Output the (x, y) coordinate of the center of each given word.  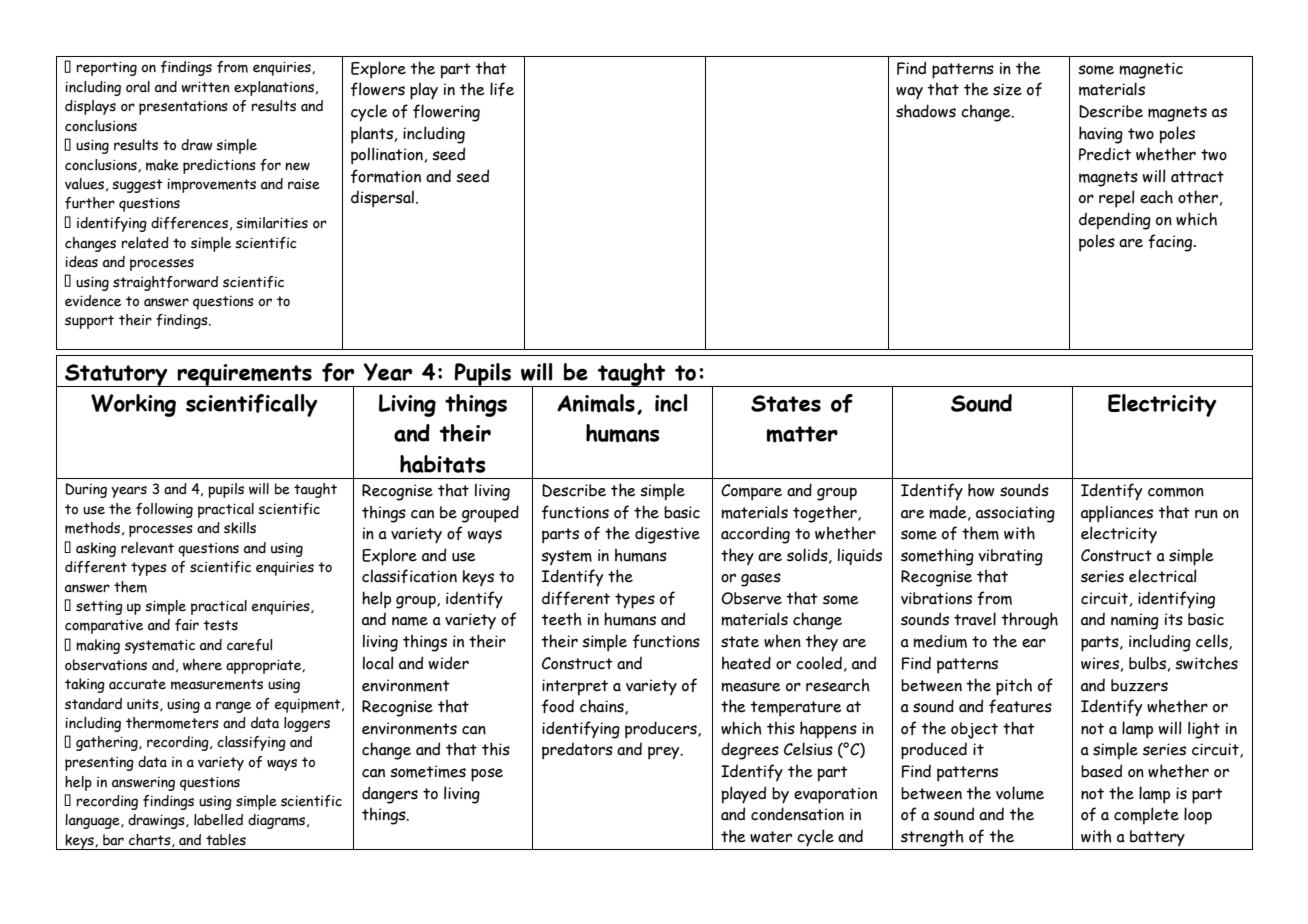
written (205, 87)
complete (1146, 816)
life (502, 89)
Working (133, 405)
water (771, 837)
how (981, 490)
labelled (218, 820)
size (1007, 89)
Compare (751, 492)
